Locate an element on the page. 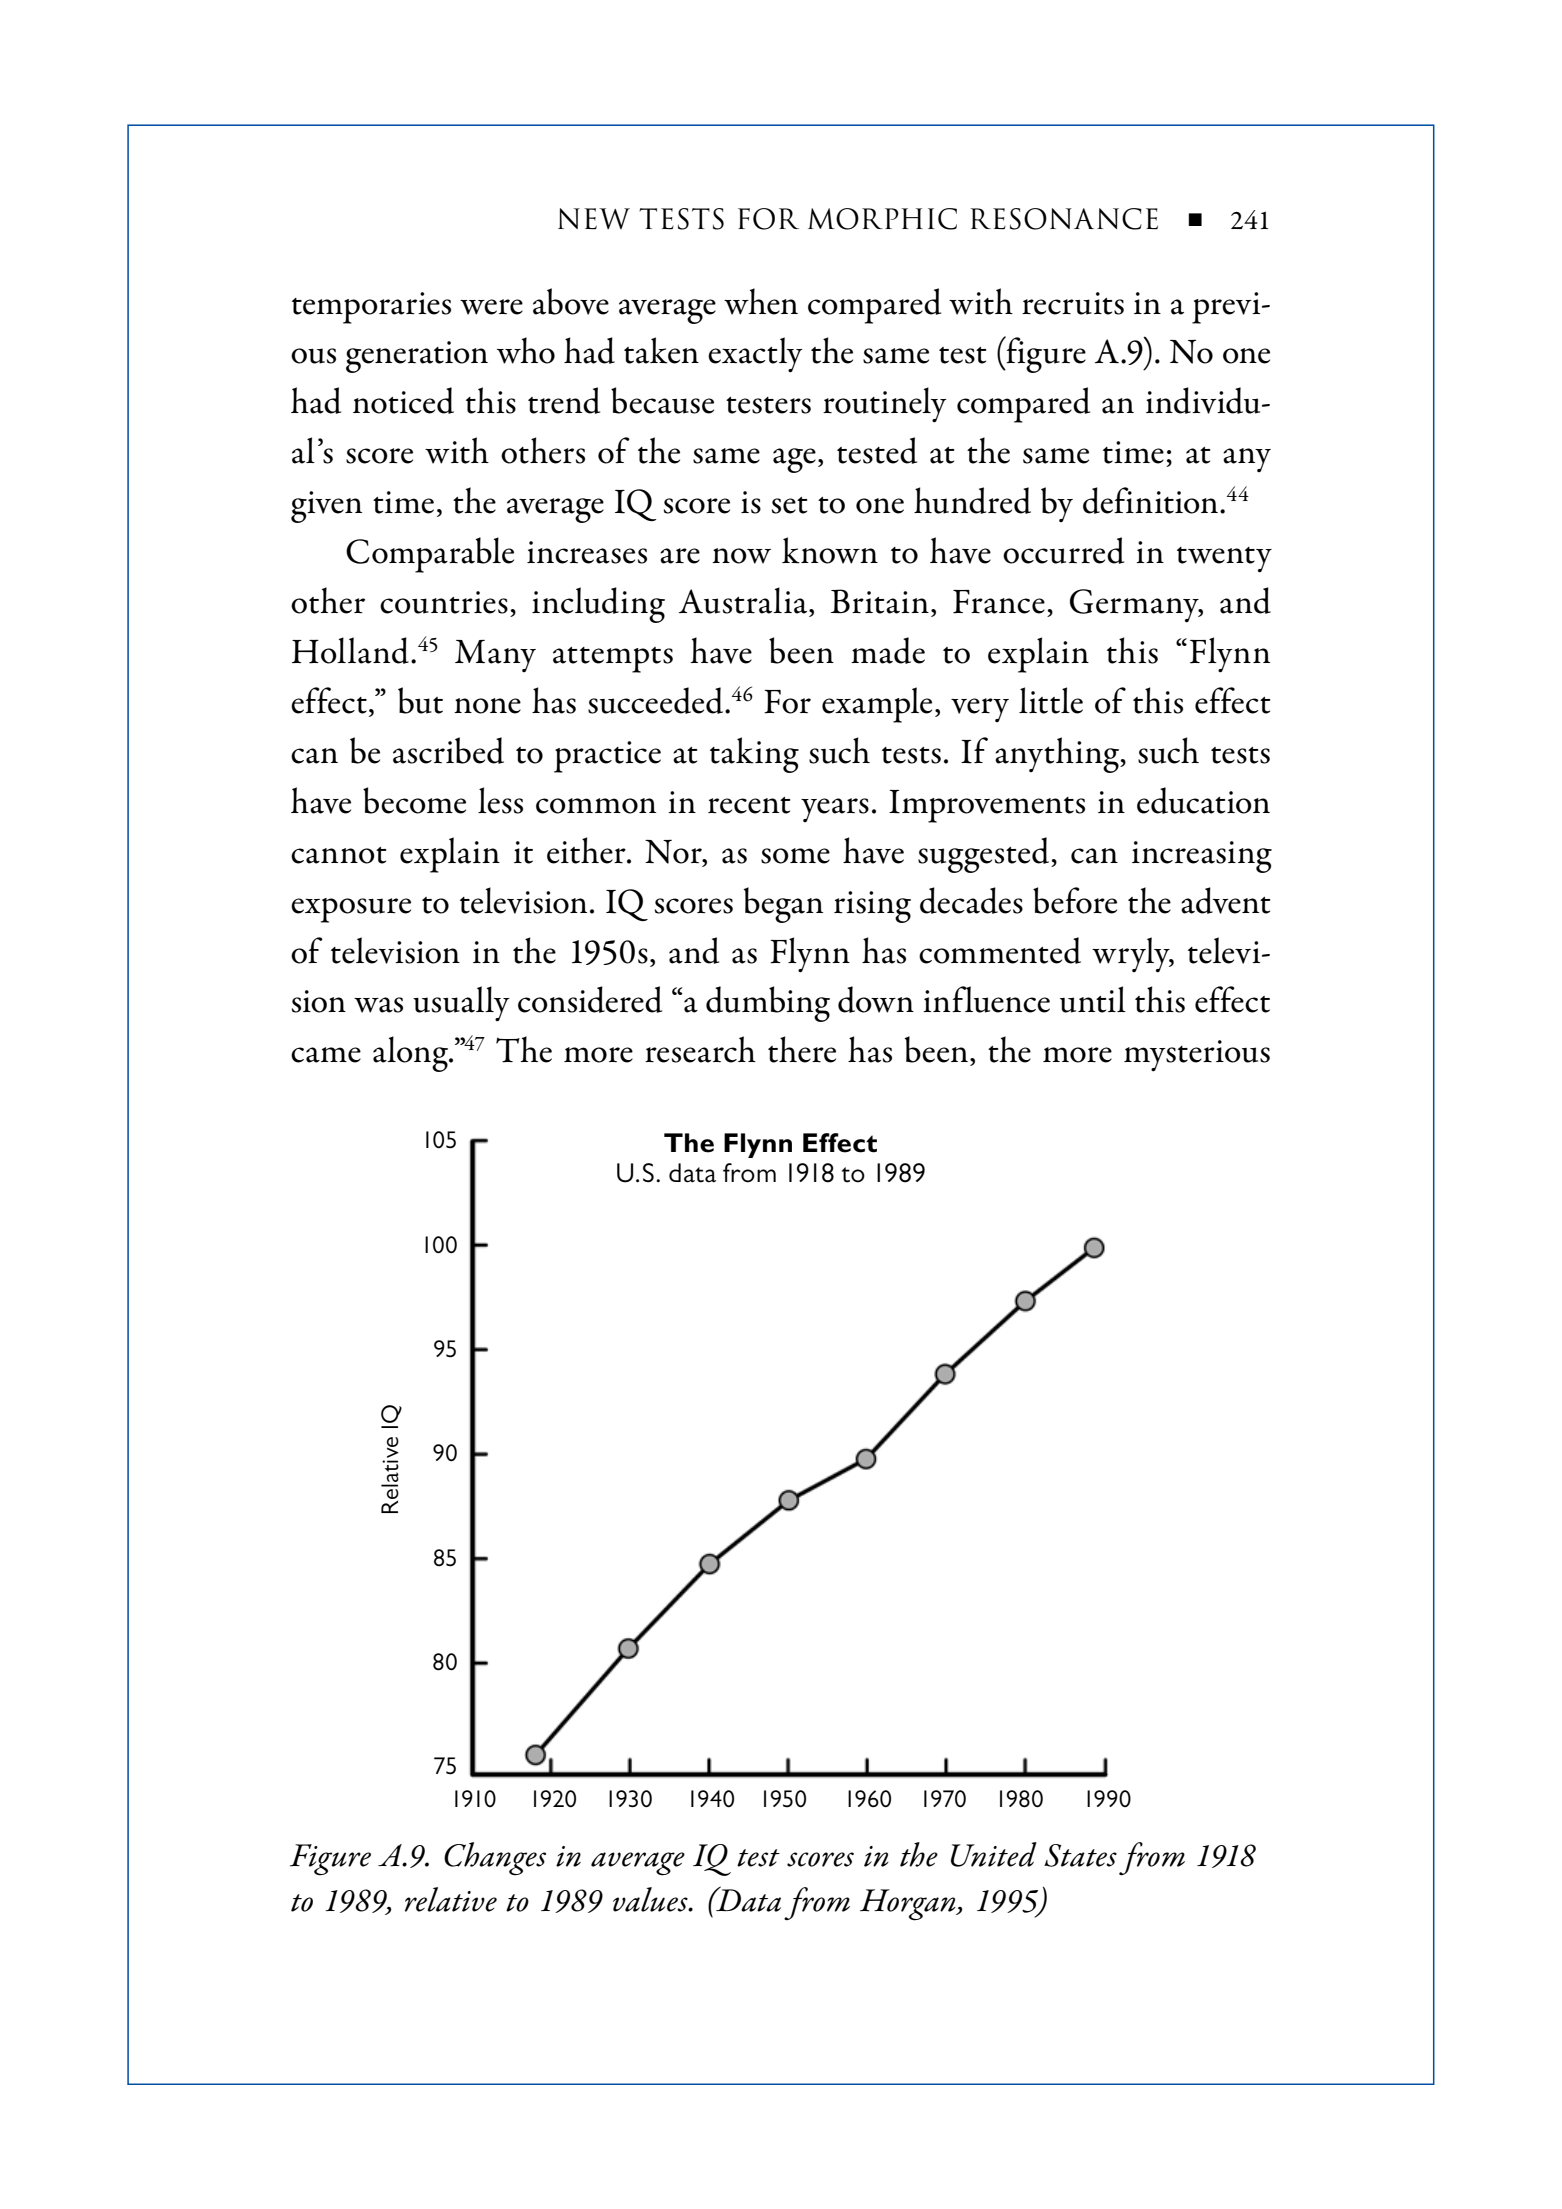 The image size is (1562, 2209). values is located at coordinates (651, 1899).
